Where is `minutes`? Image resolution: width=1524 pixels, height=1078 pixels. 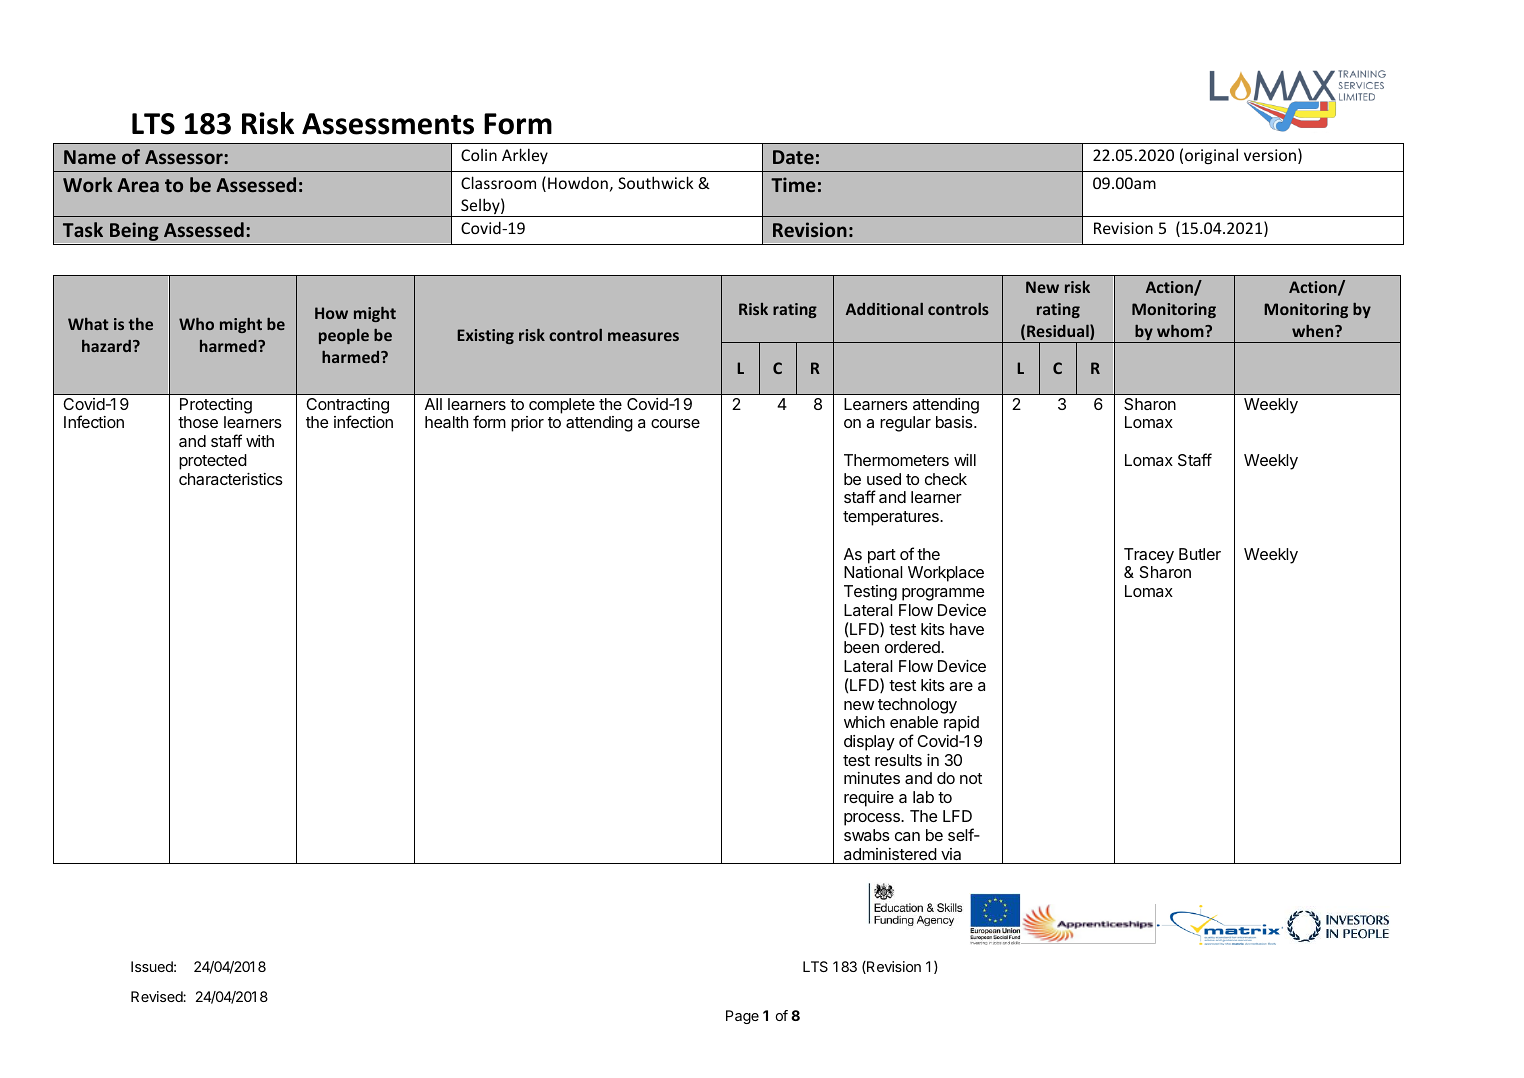
minutes is located at coordinates (872, 778).
